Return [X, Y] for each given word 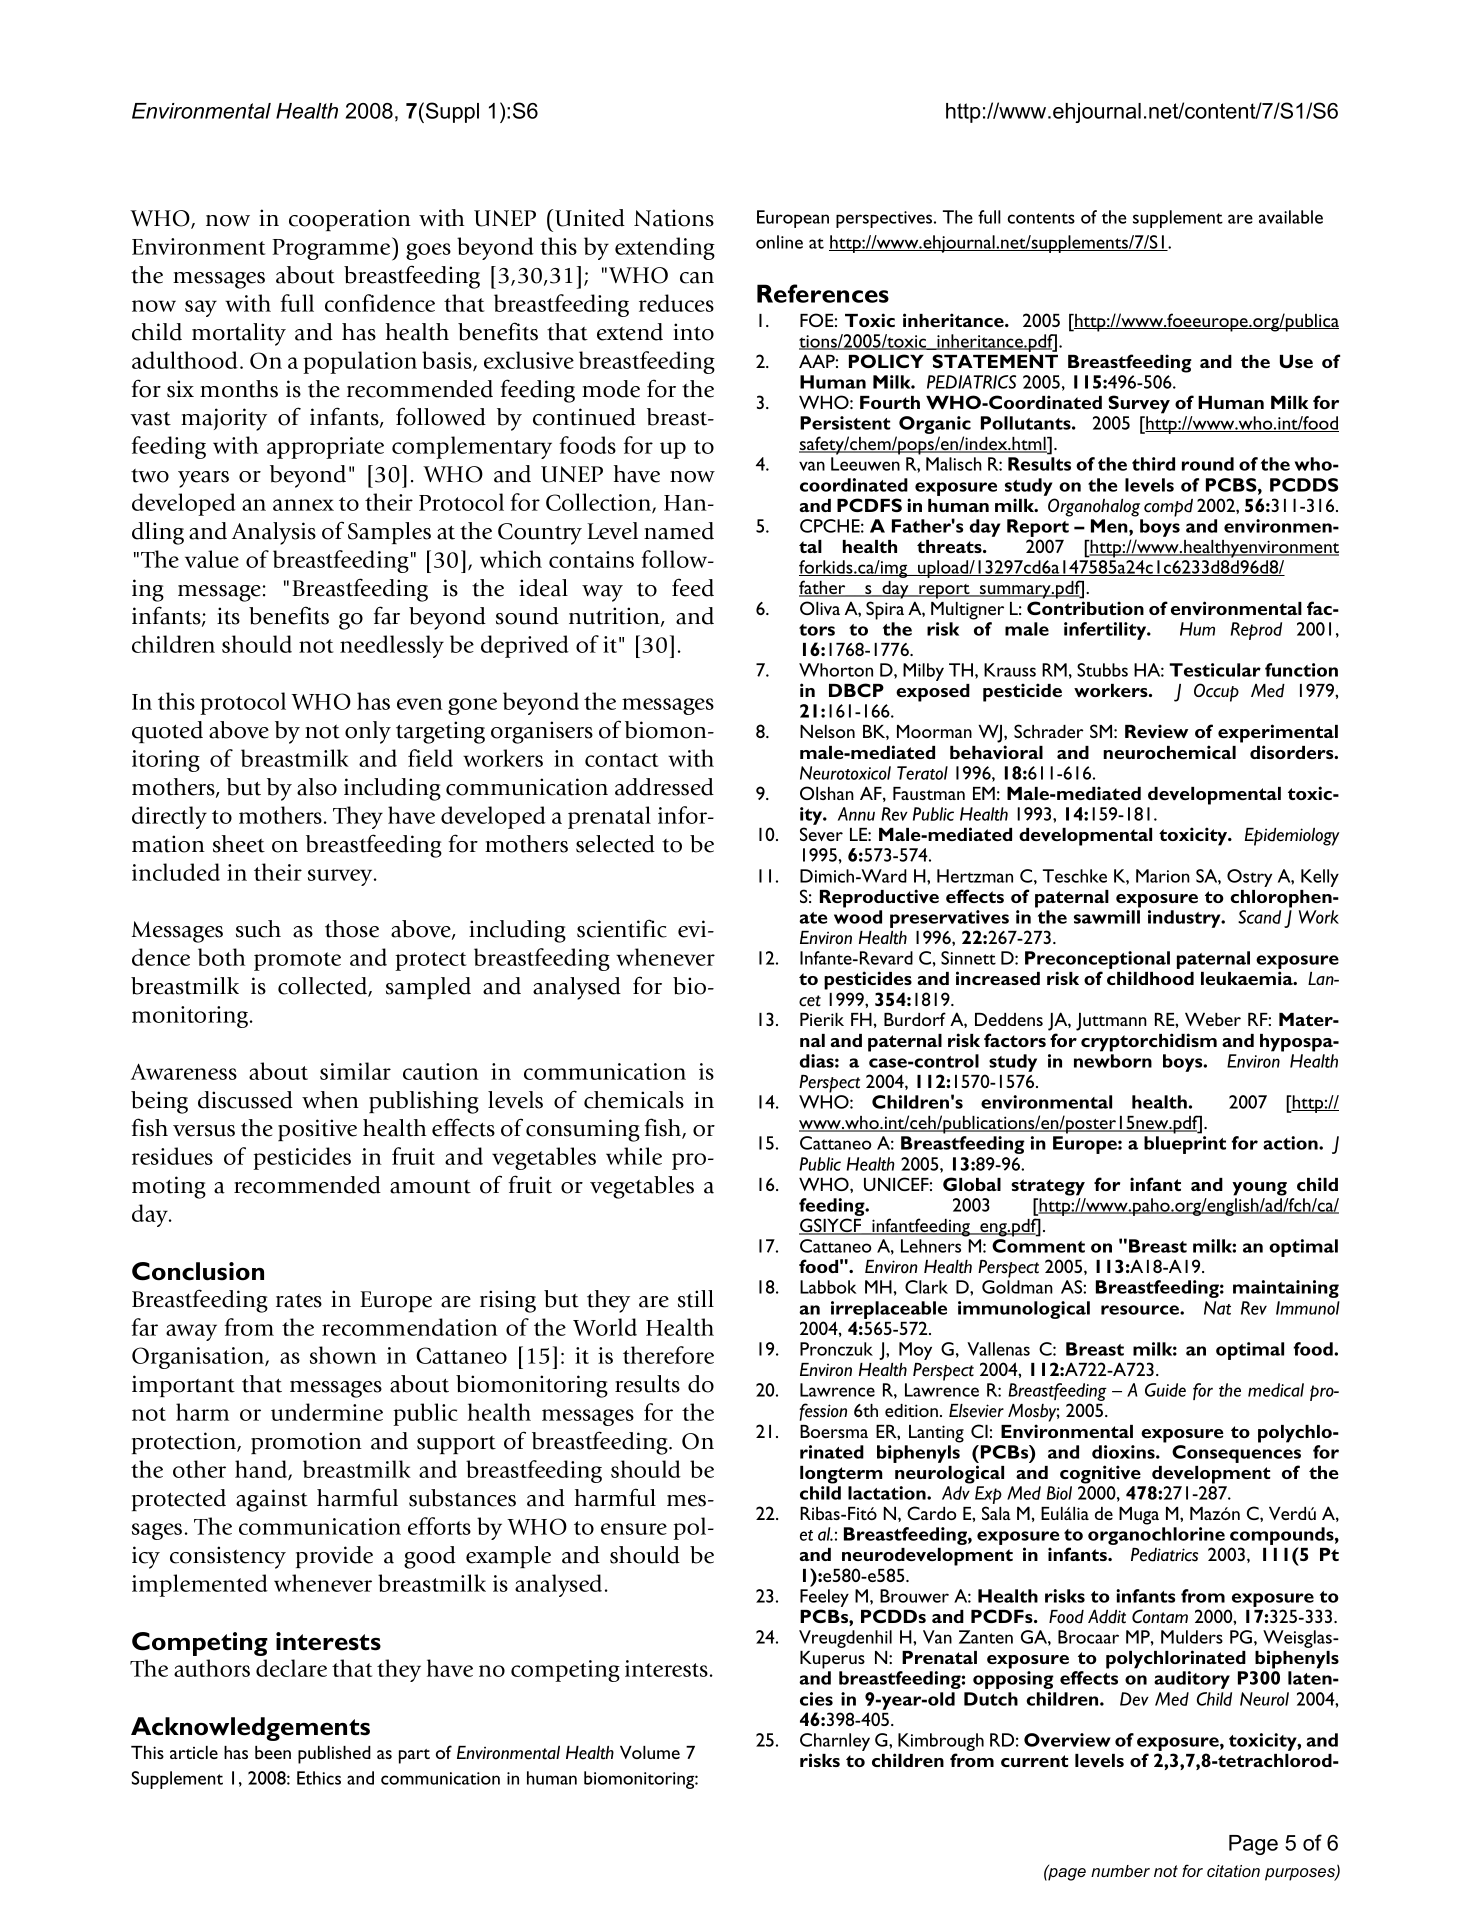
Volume [650, 1752]
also [317, 787]
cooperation [350, 220]
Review [1156, 731]
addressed [664, 787]
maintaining [1286, 1289]
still [696, 1299]
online [779, 242]
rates [299, 1301]
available [1291, 217]
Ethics [319, 1778]
